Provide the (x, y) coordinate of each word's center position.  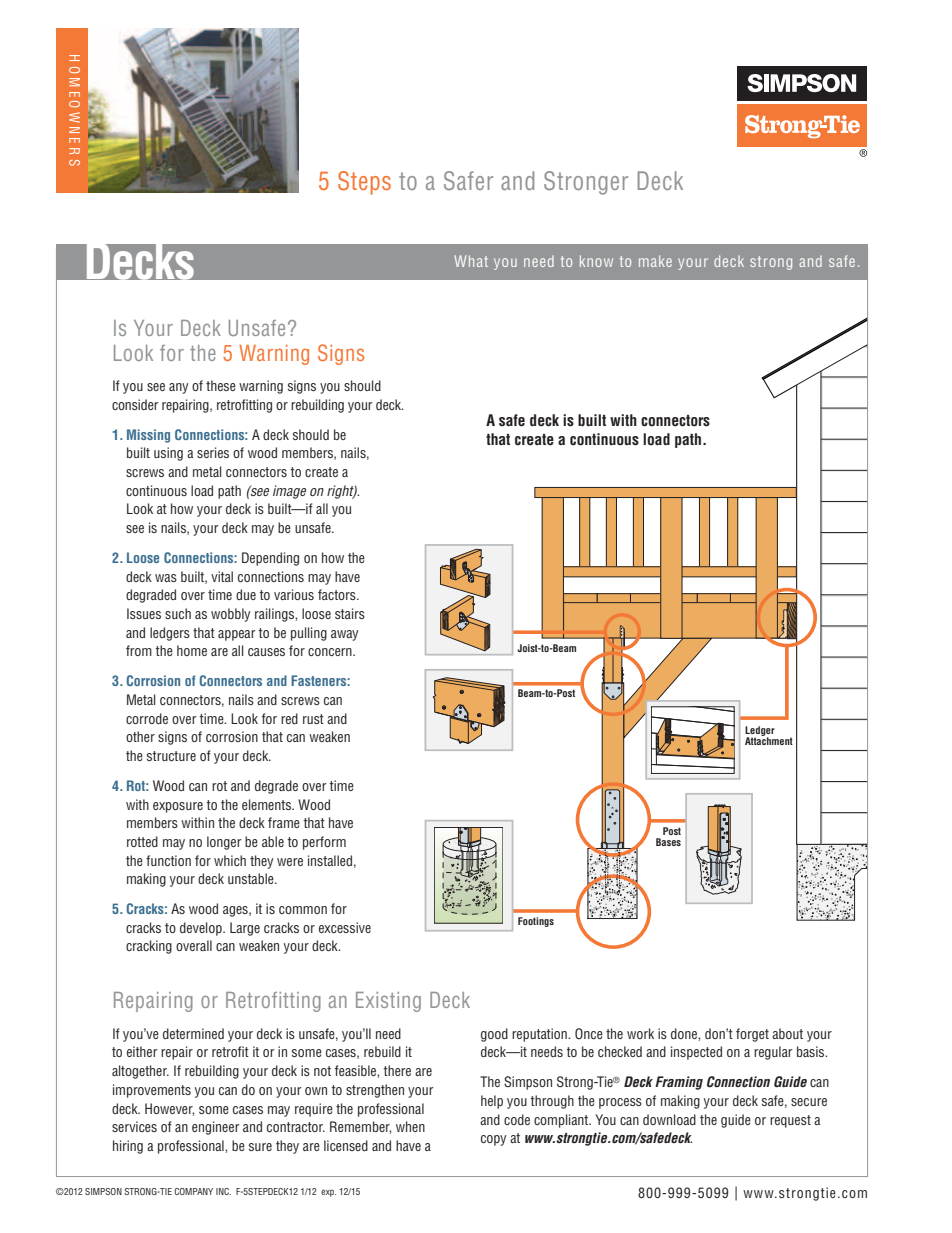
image (289, 492)
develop (202, 929)
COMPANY (193, 1191)
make (655, 261)
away (344, 635)
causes (266, 652)
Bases (668, 842)
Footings (536, 922)
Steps (364, 183)
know (596, 261)
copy (493, 1140)
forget (752, 1035)
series (213, 452)
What (471, 261)
